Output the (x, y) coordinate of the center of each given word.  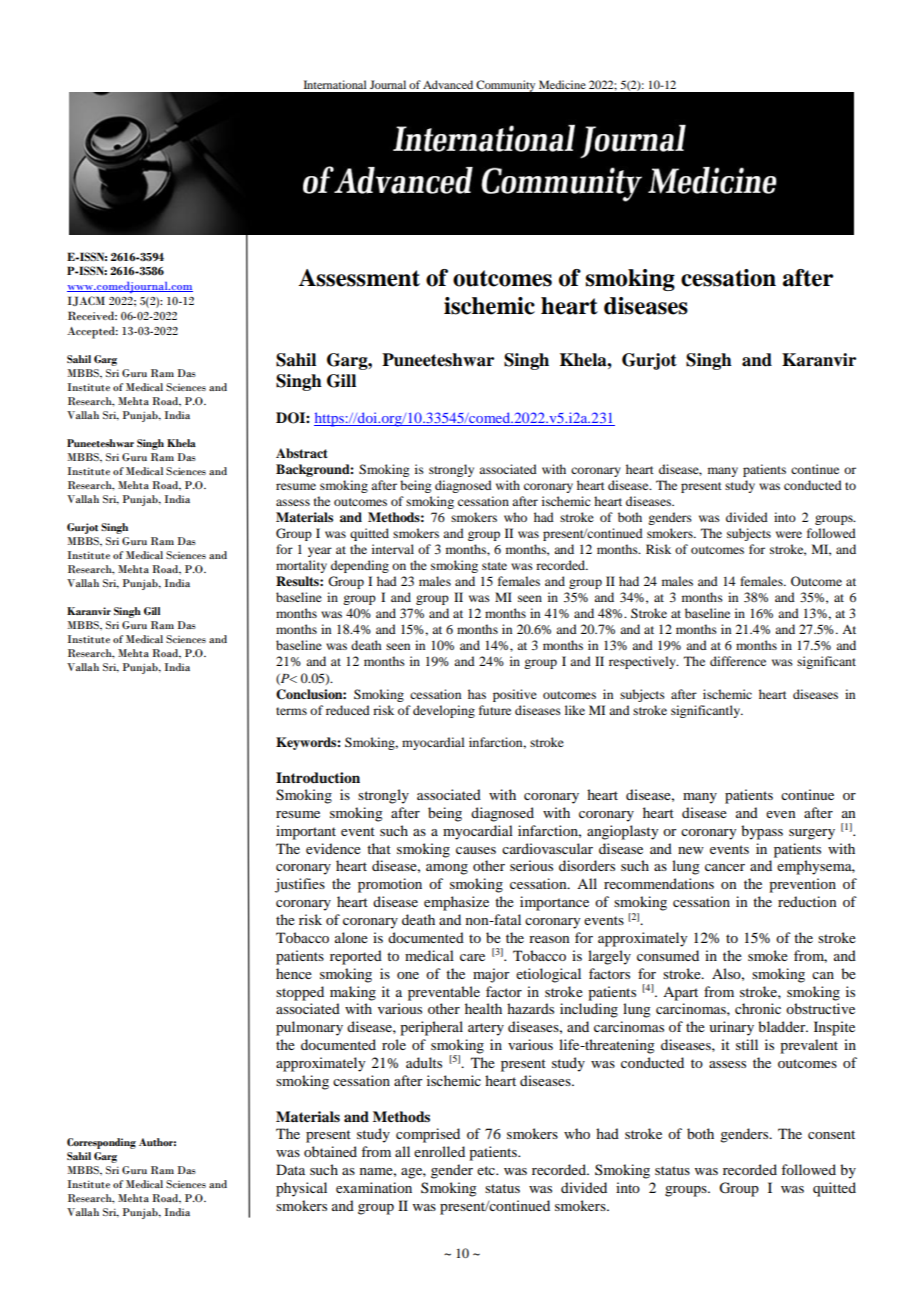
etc (487, 1170)
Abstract (302, 453)
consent (831, 1134)
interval (393, 549)
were (789, 534)
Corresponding (101, 1143)
